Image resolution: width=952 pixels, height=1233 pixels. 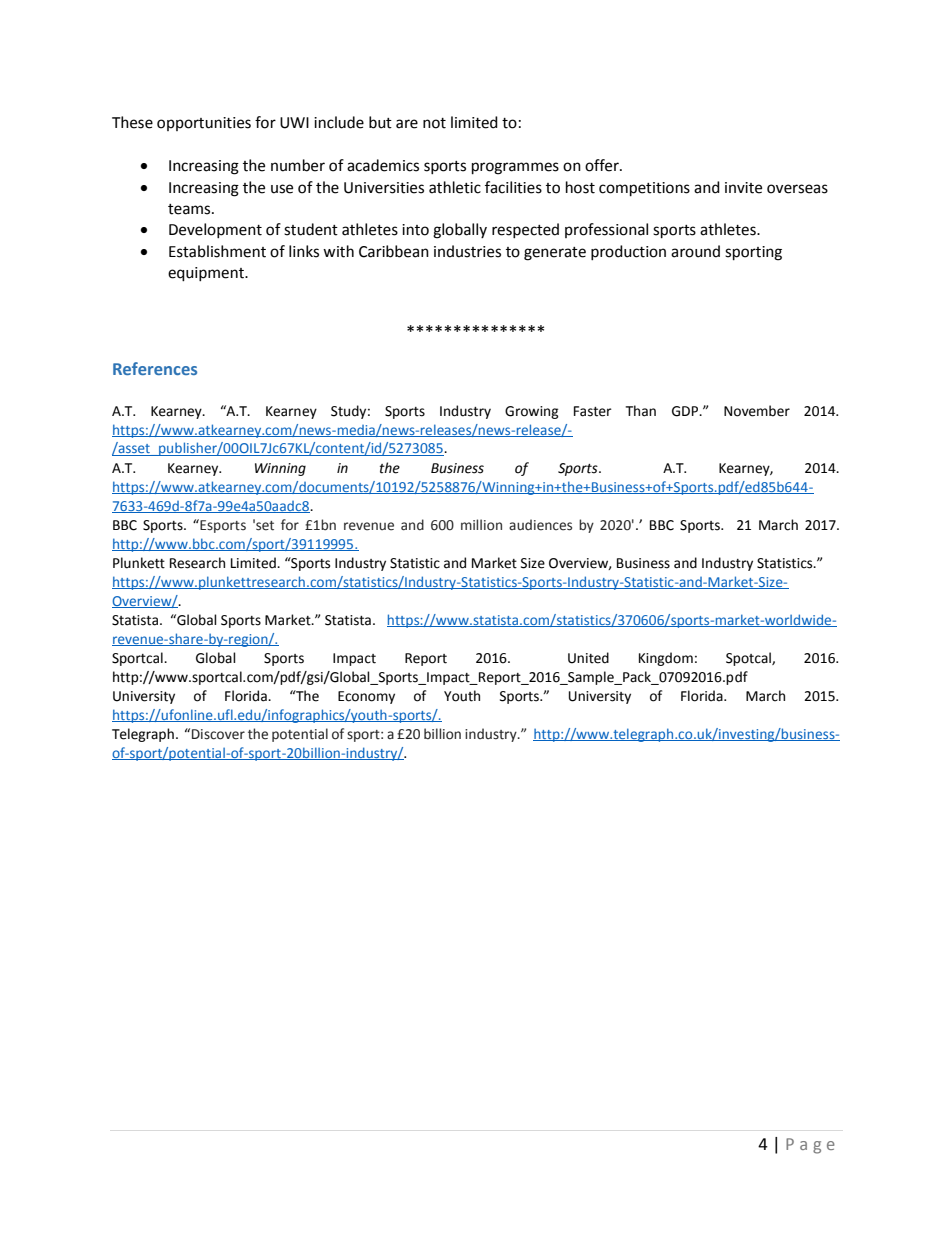 I want to click on audiences, so click(x=540, y=525).
